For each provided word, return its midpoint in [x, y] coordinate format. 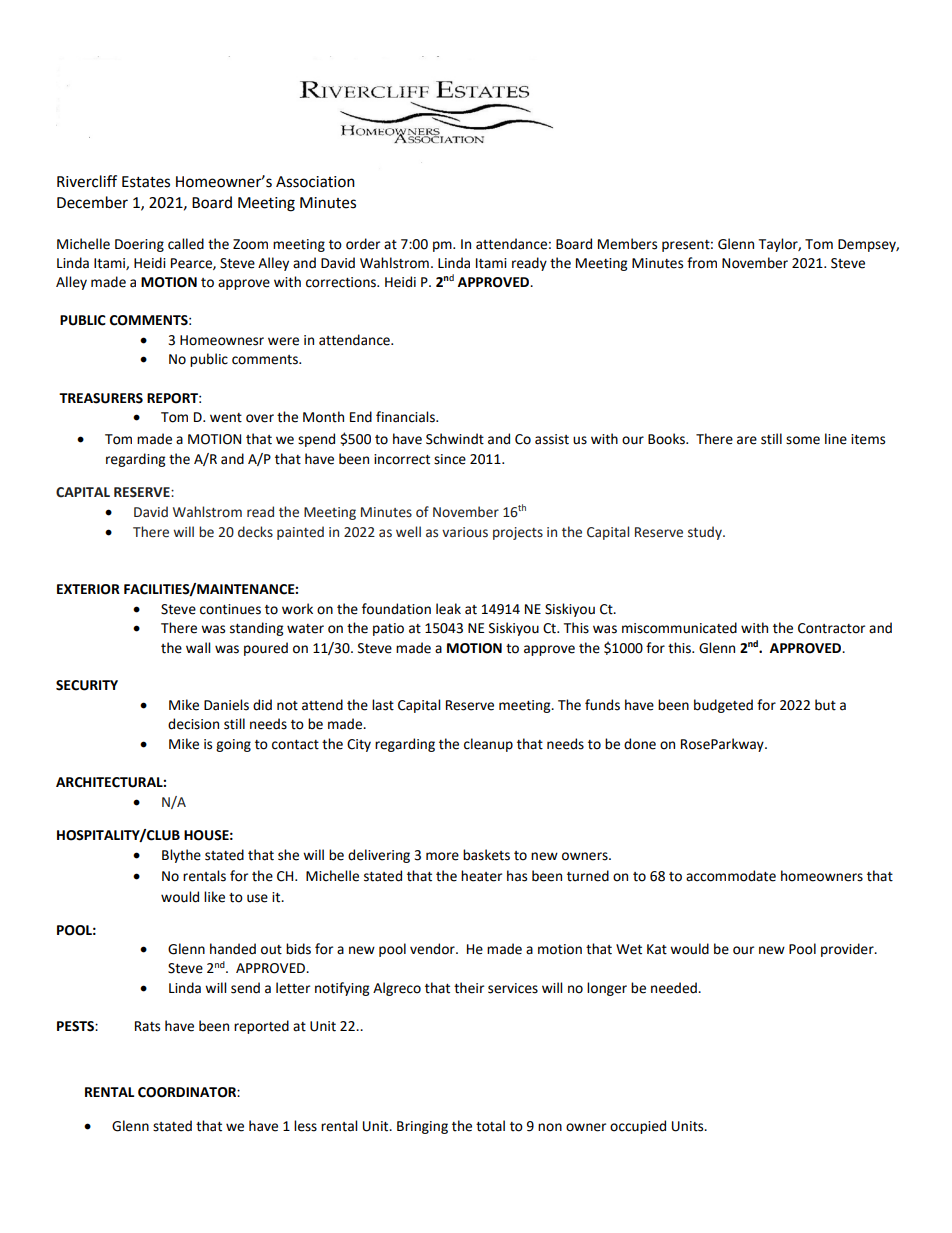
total [490, 1126]
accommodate [731, 876]
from [702, 263]
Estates [146, 182]
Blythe [181, 856]
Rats [147, 1026]
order [363, 244]
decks [255, 532]
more [442, 856]
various [465, 532]
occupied [638, 1127]
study [706, 533]
